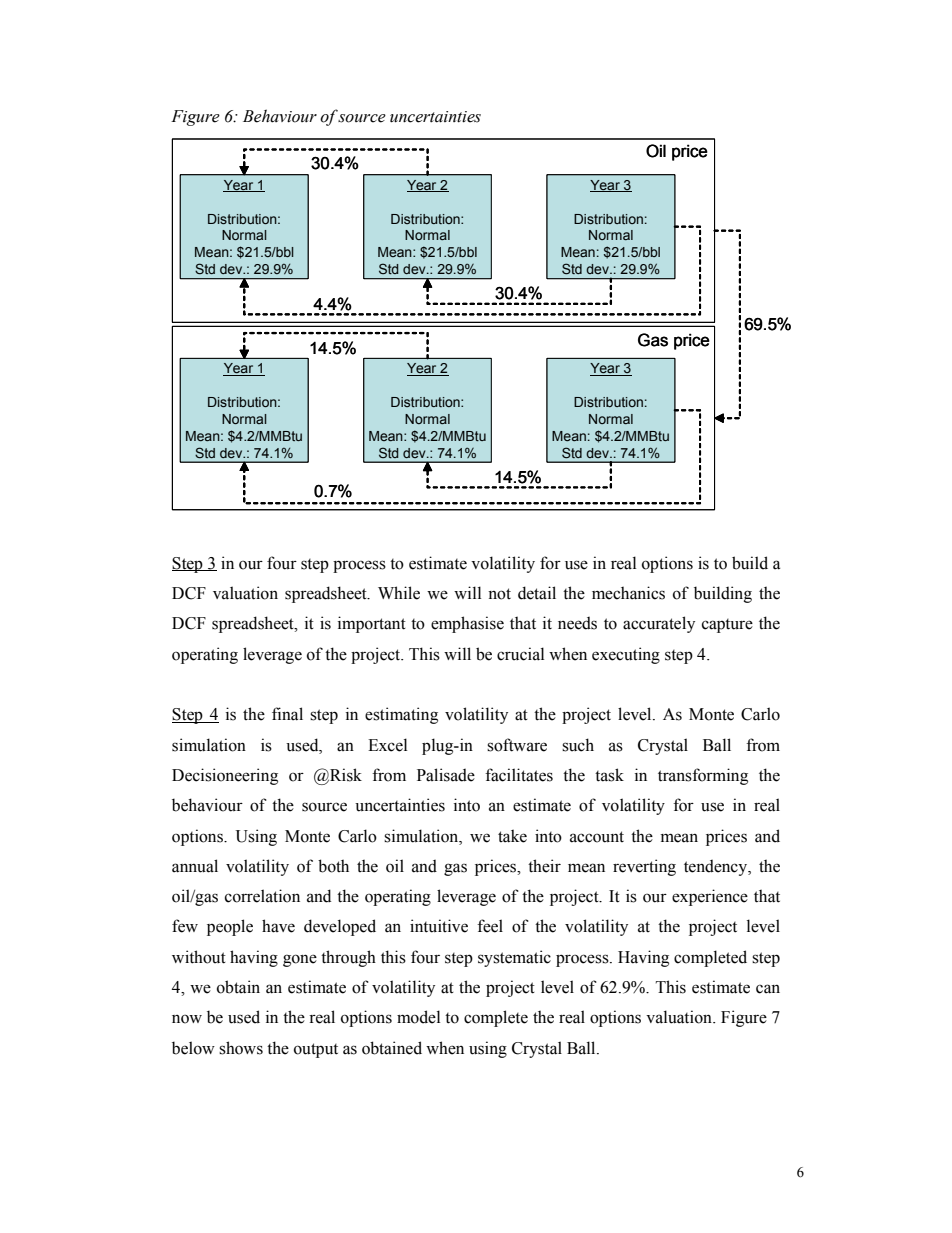 The height and width of the image is (1233, 952). Describe the element at coordinates (241, 1048) in the image. I see `shows` at that location.
